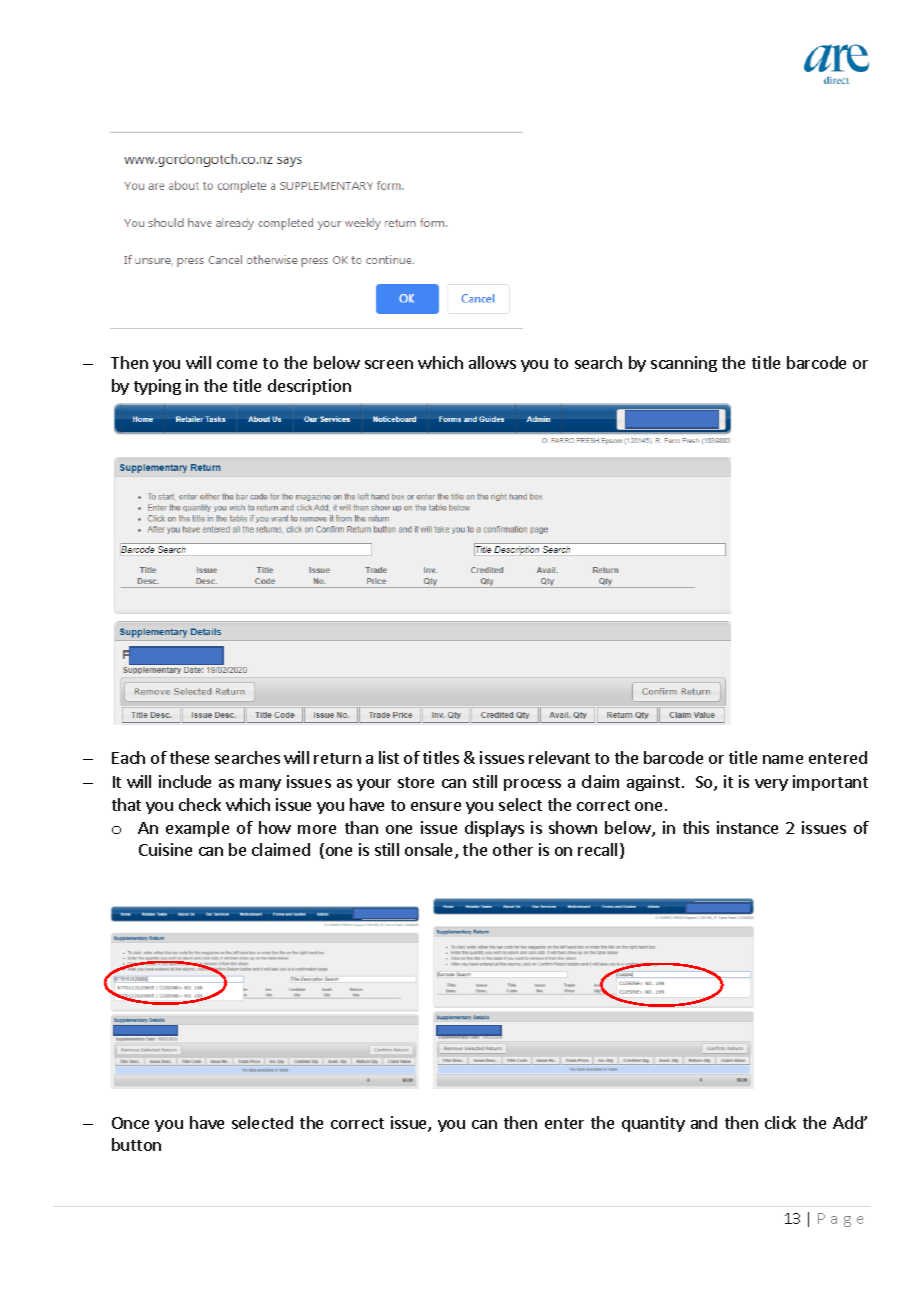 Image resolution: width=924 pixels, height=1308 pixels. I want to click on name, so click(783, 759).
